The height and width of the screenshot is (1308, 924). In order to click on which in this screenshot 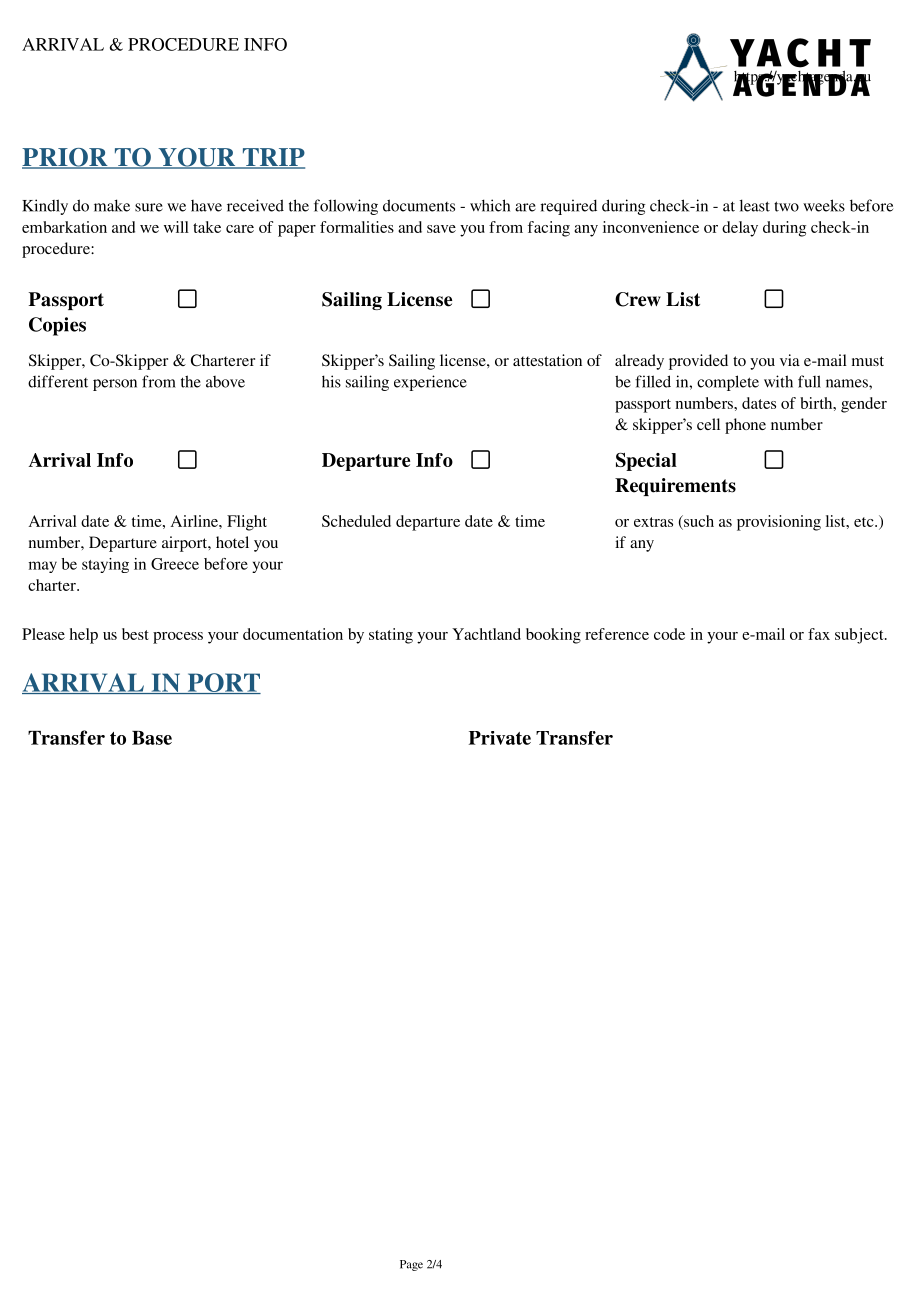, I will do `click(490, 205)`.
